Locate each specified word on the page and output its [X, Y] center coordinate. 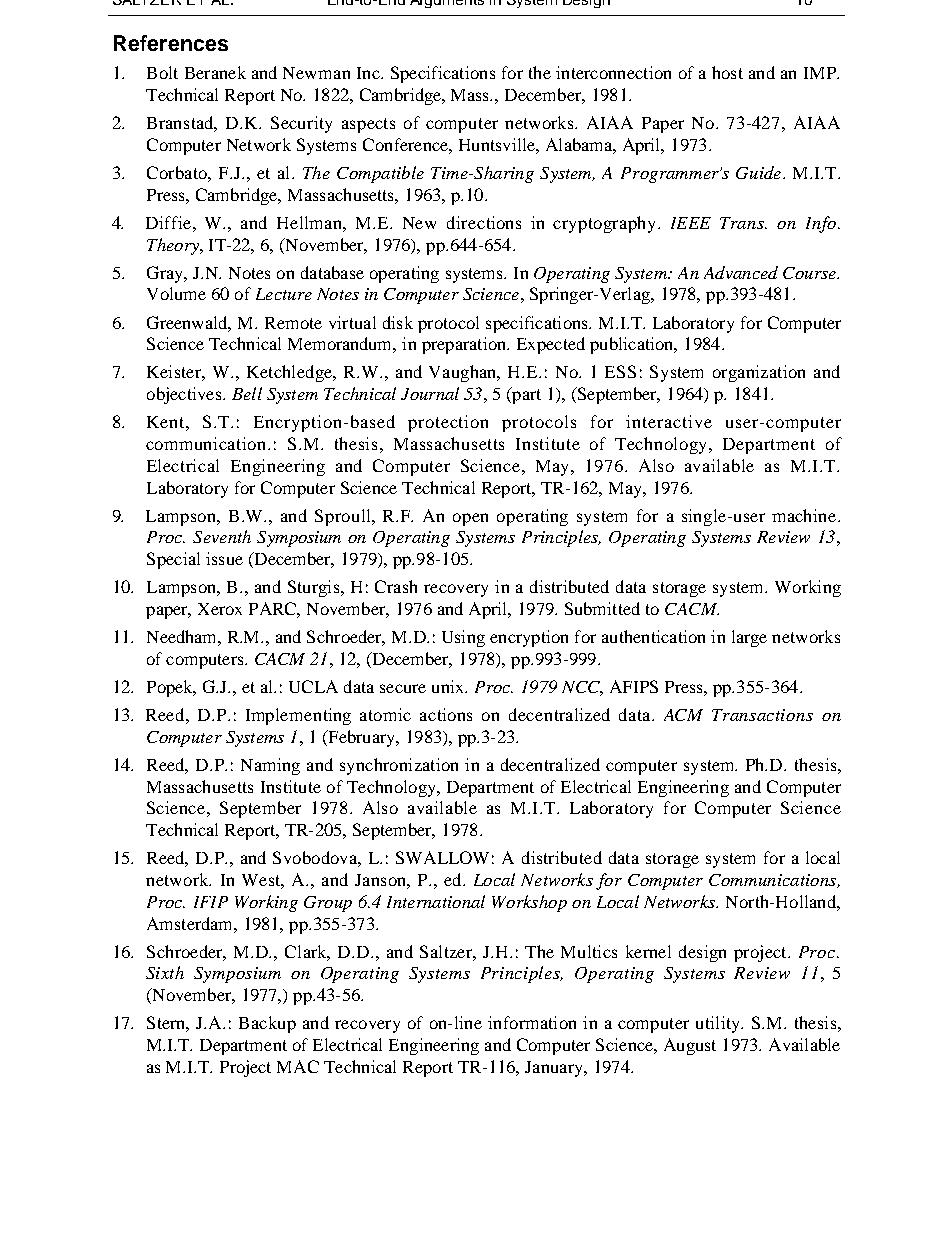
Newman [316, 73]
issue [224, 558]
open [470, 519]
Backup [267, 1024]
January [555, 1069]
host [727, 72]
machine [805, 515]
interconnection [613, 72]
